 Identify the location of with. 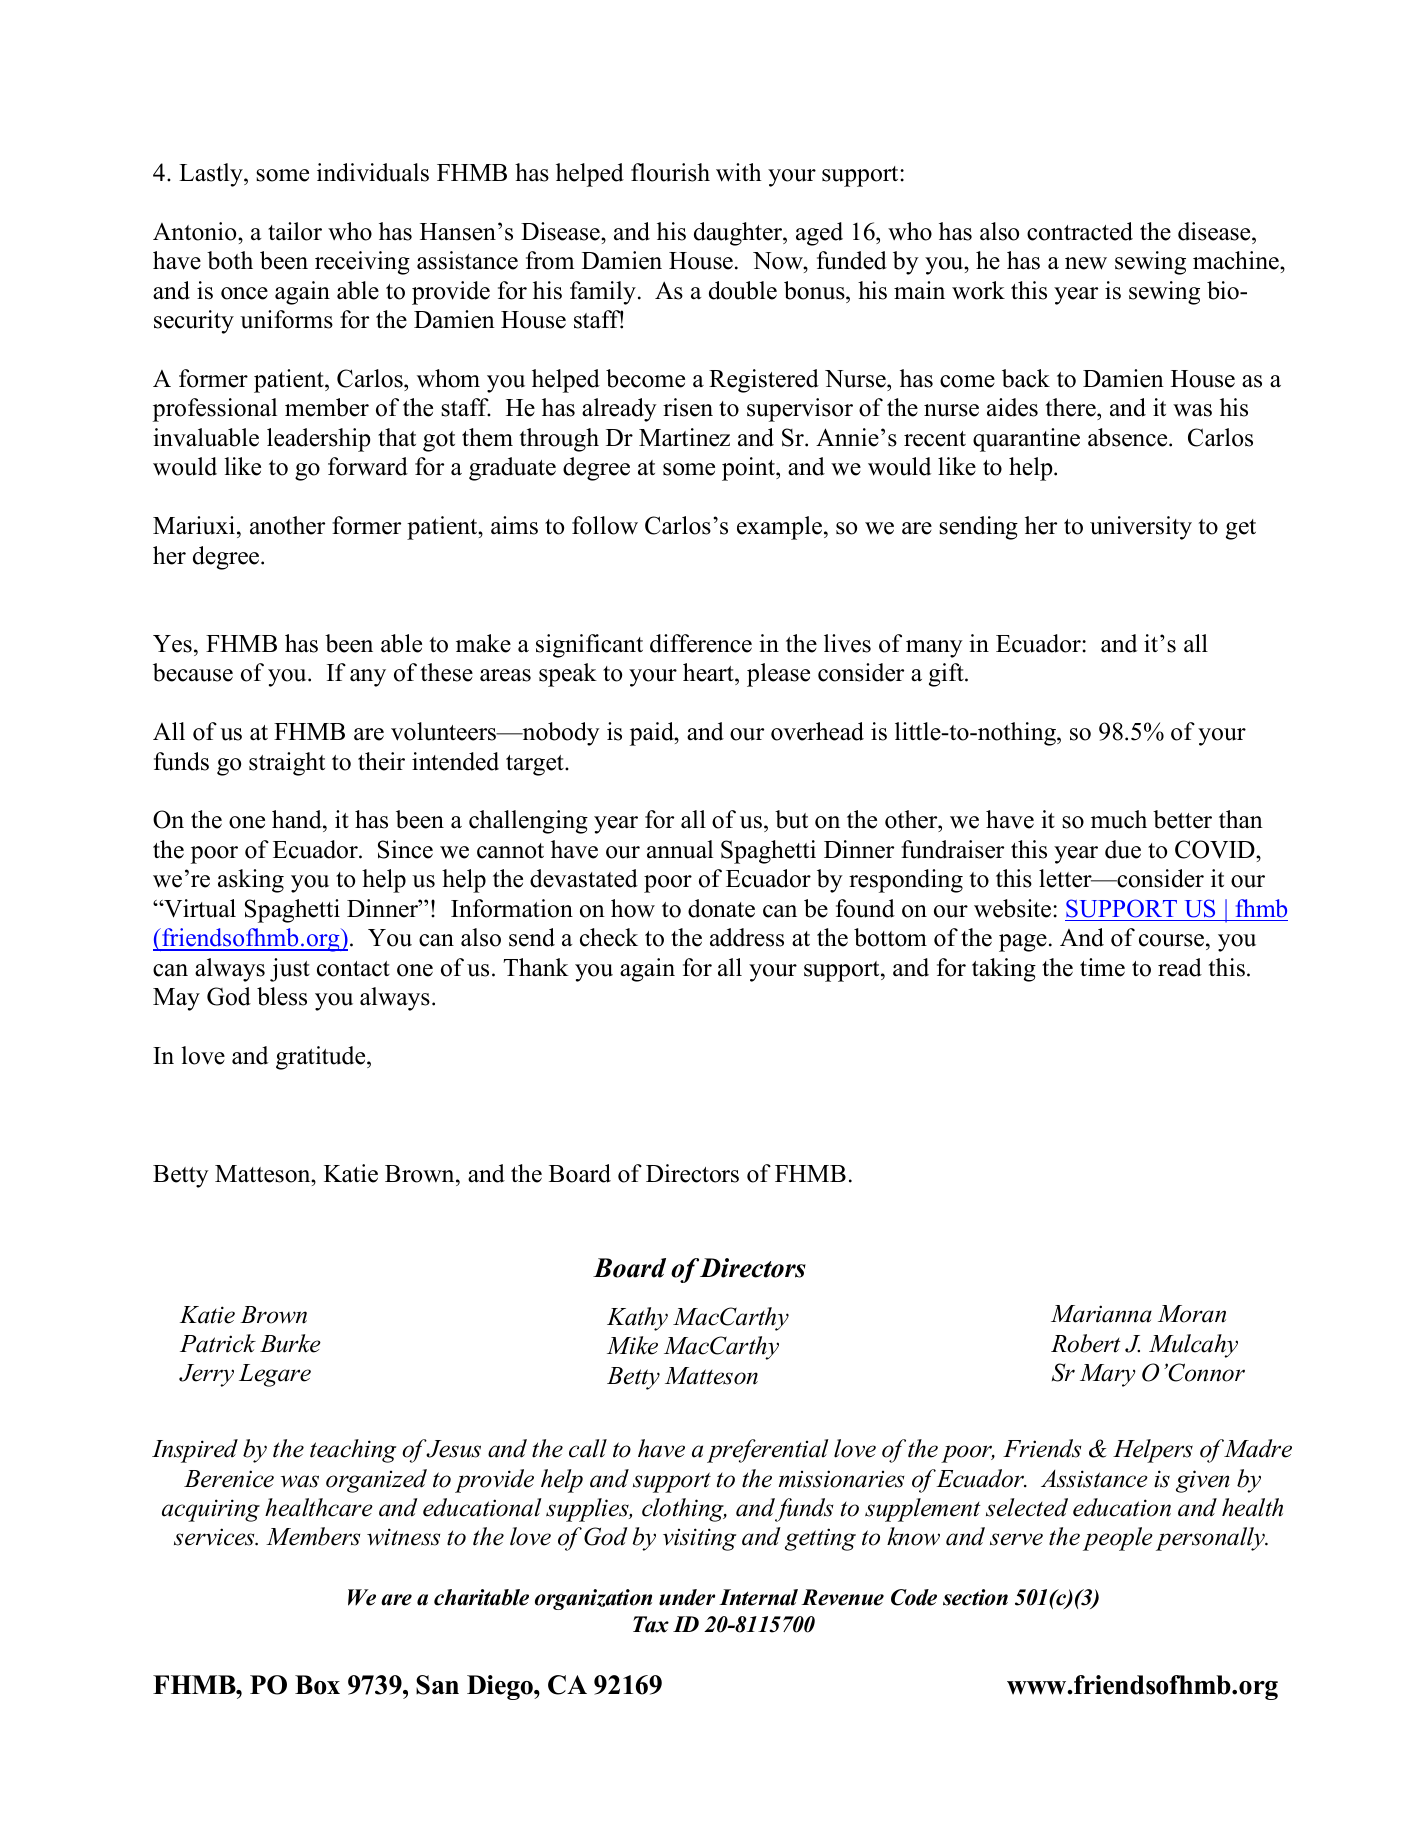
(739, 172).
